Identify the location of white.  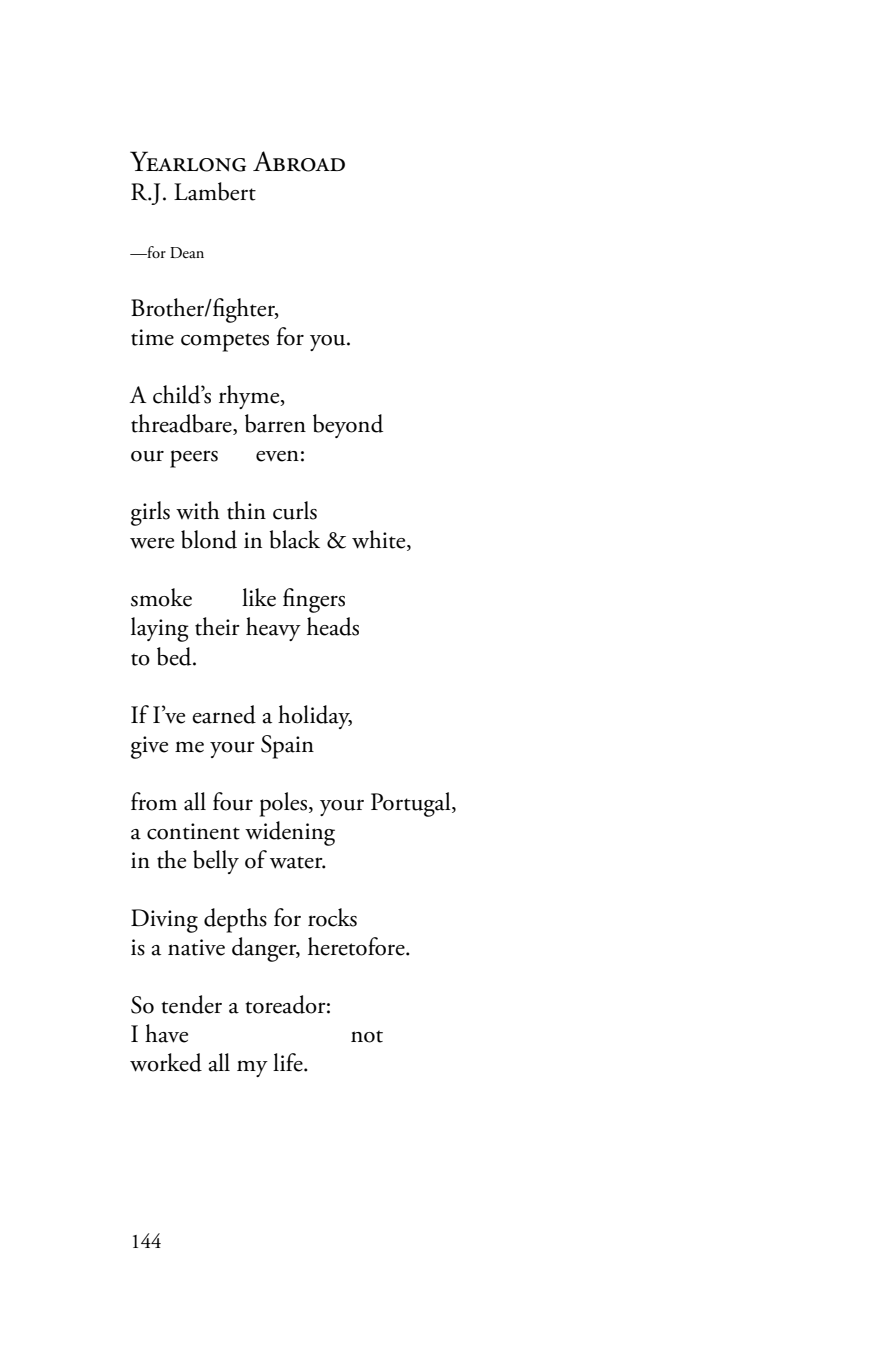
(380, 540).
